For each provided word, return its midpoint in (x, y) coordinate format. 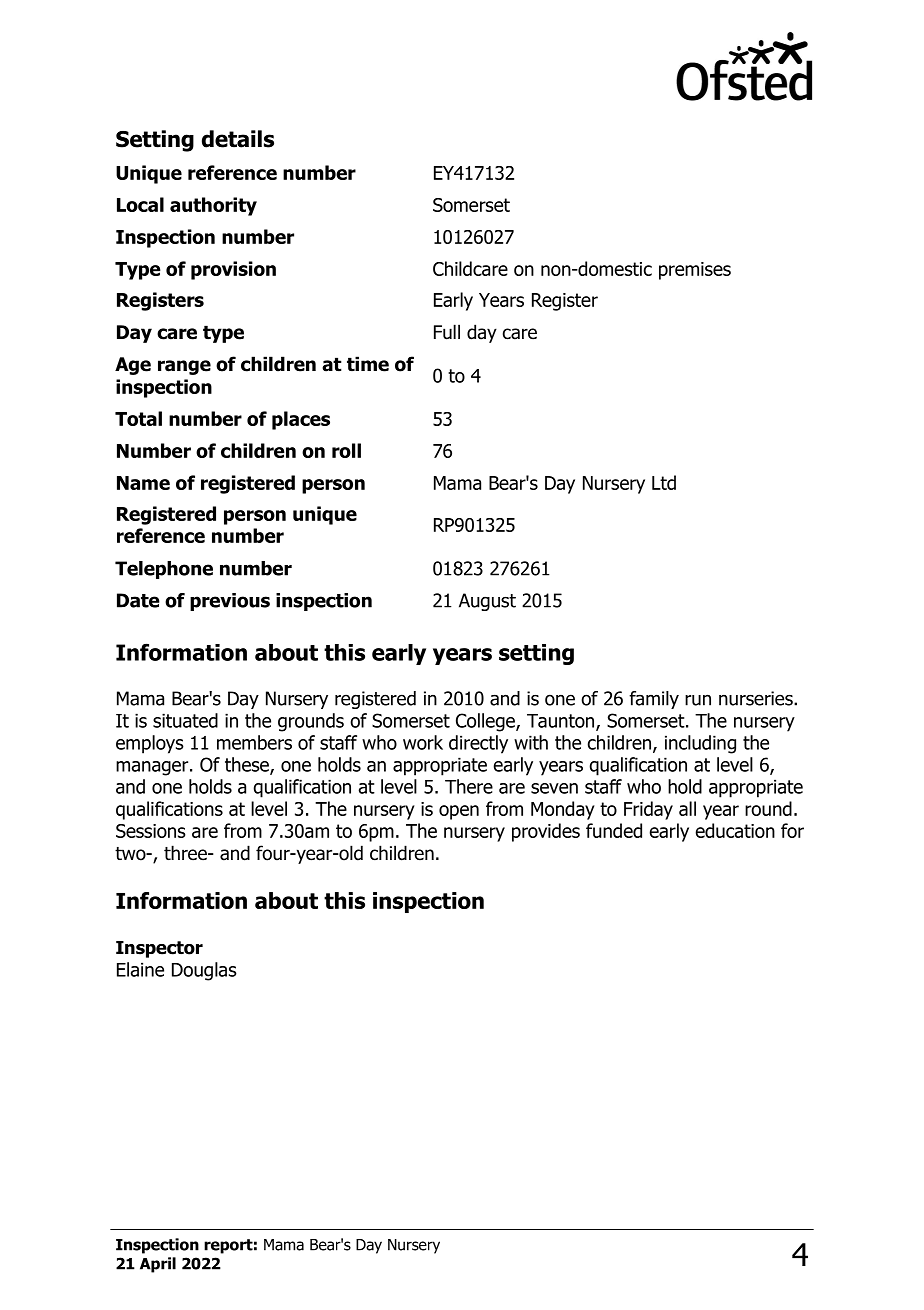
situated (185, 720)
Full (447, 332)
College (486, 722)
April (158, 1265)
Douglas (204, 971)
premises (695, 271)
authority (213, 206)
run (698, 700)
